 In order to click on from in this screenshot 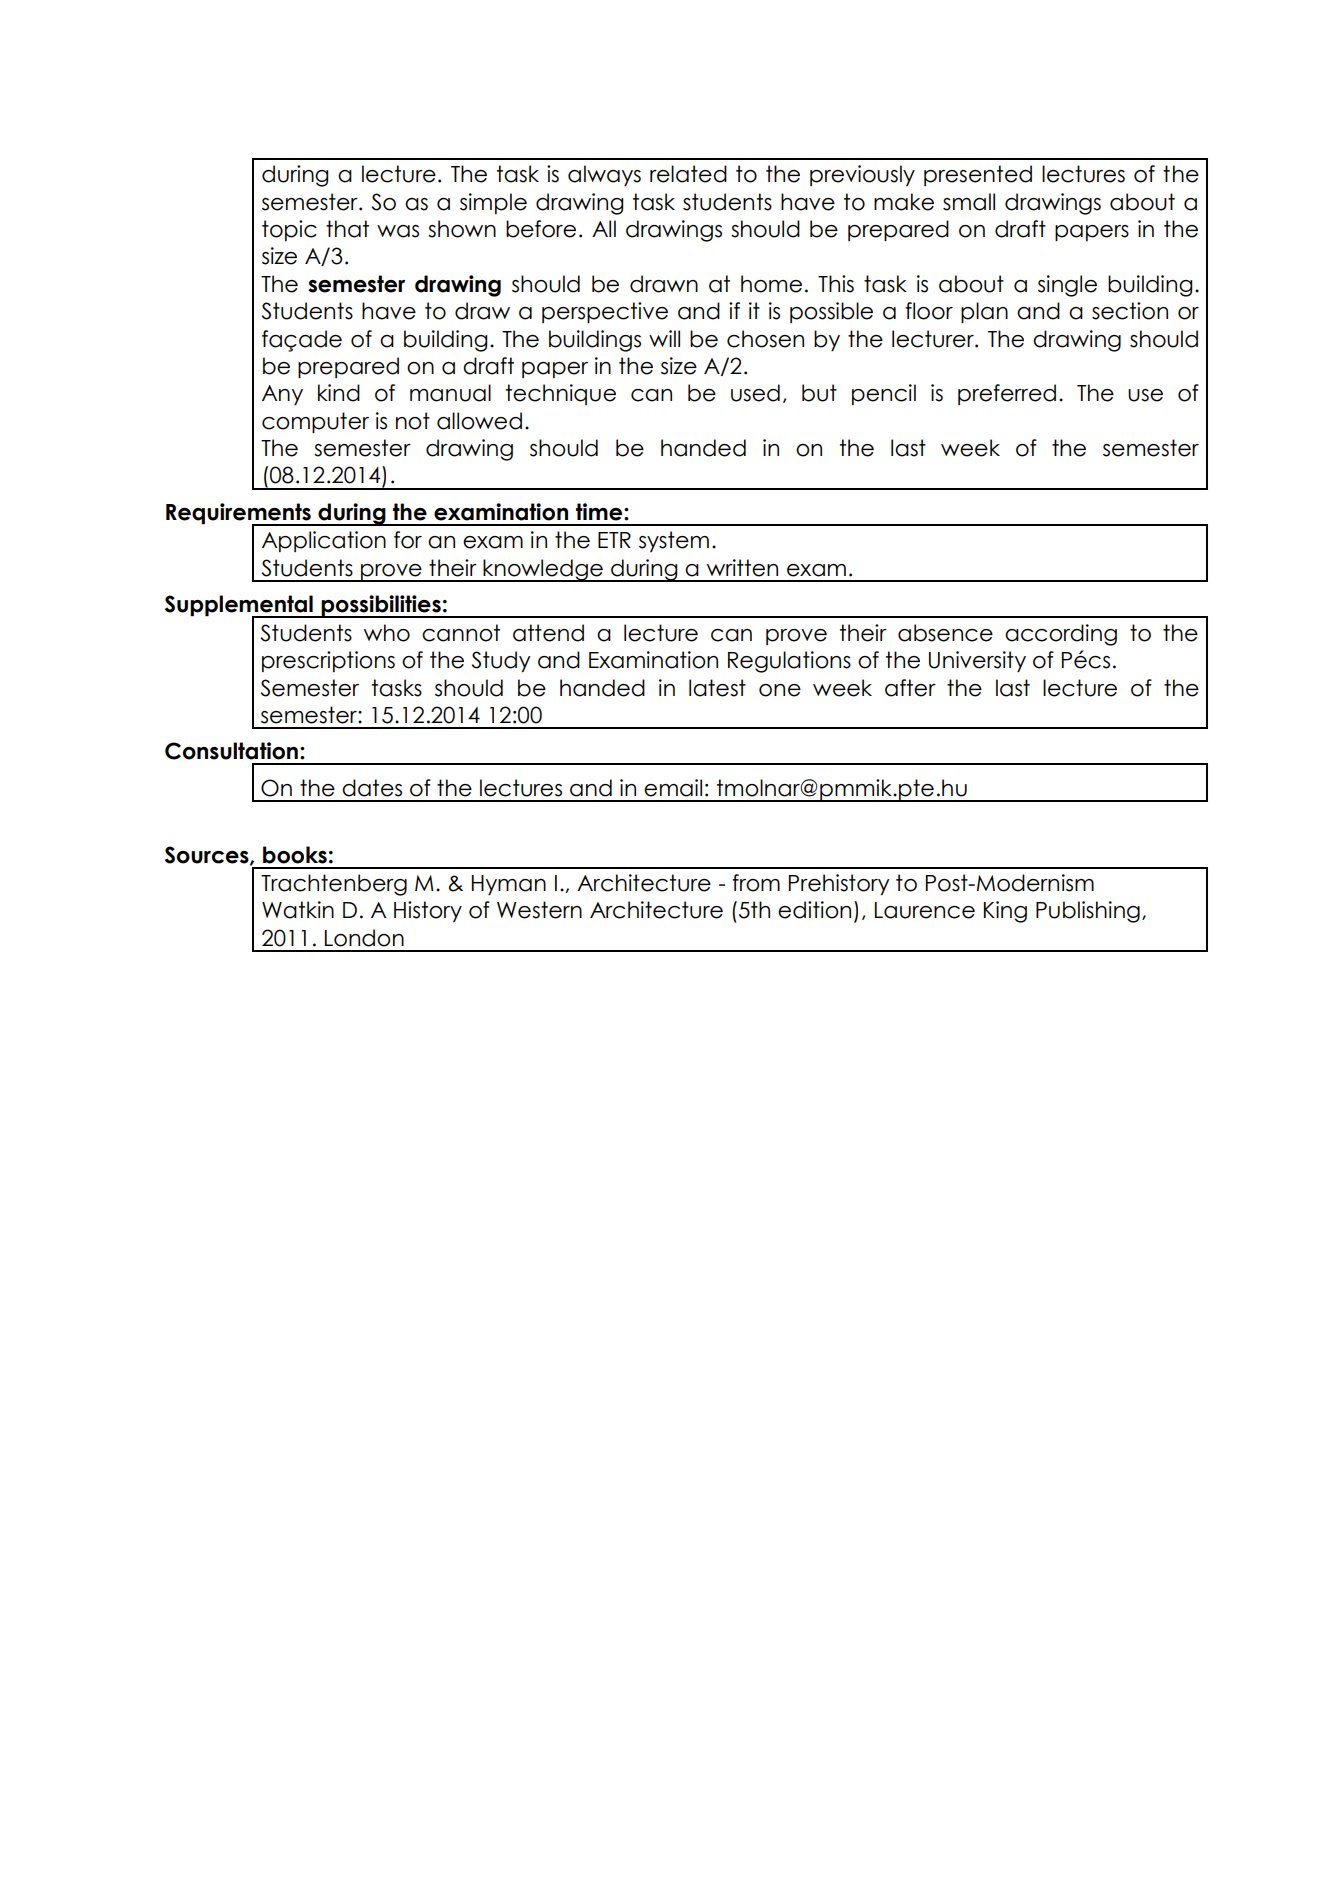, I will do `click(756, 883)`.
